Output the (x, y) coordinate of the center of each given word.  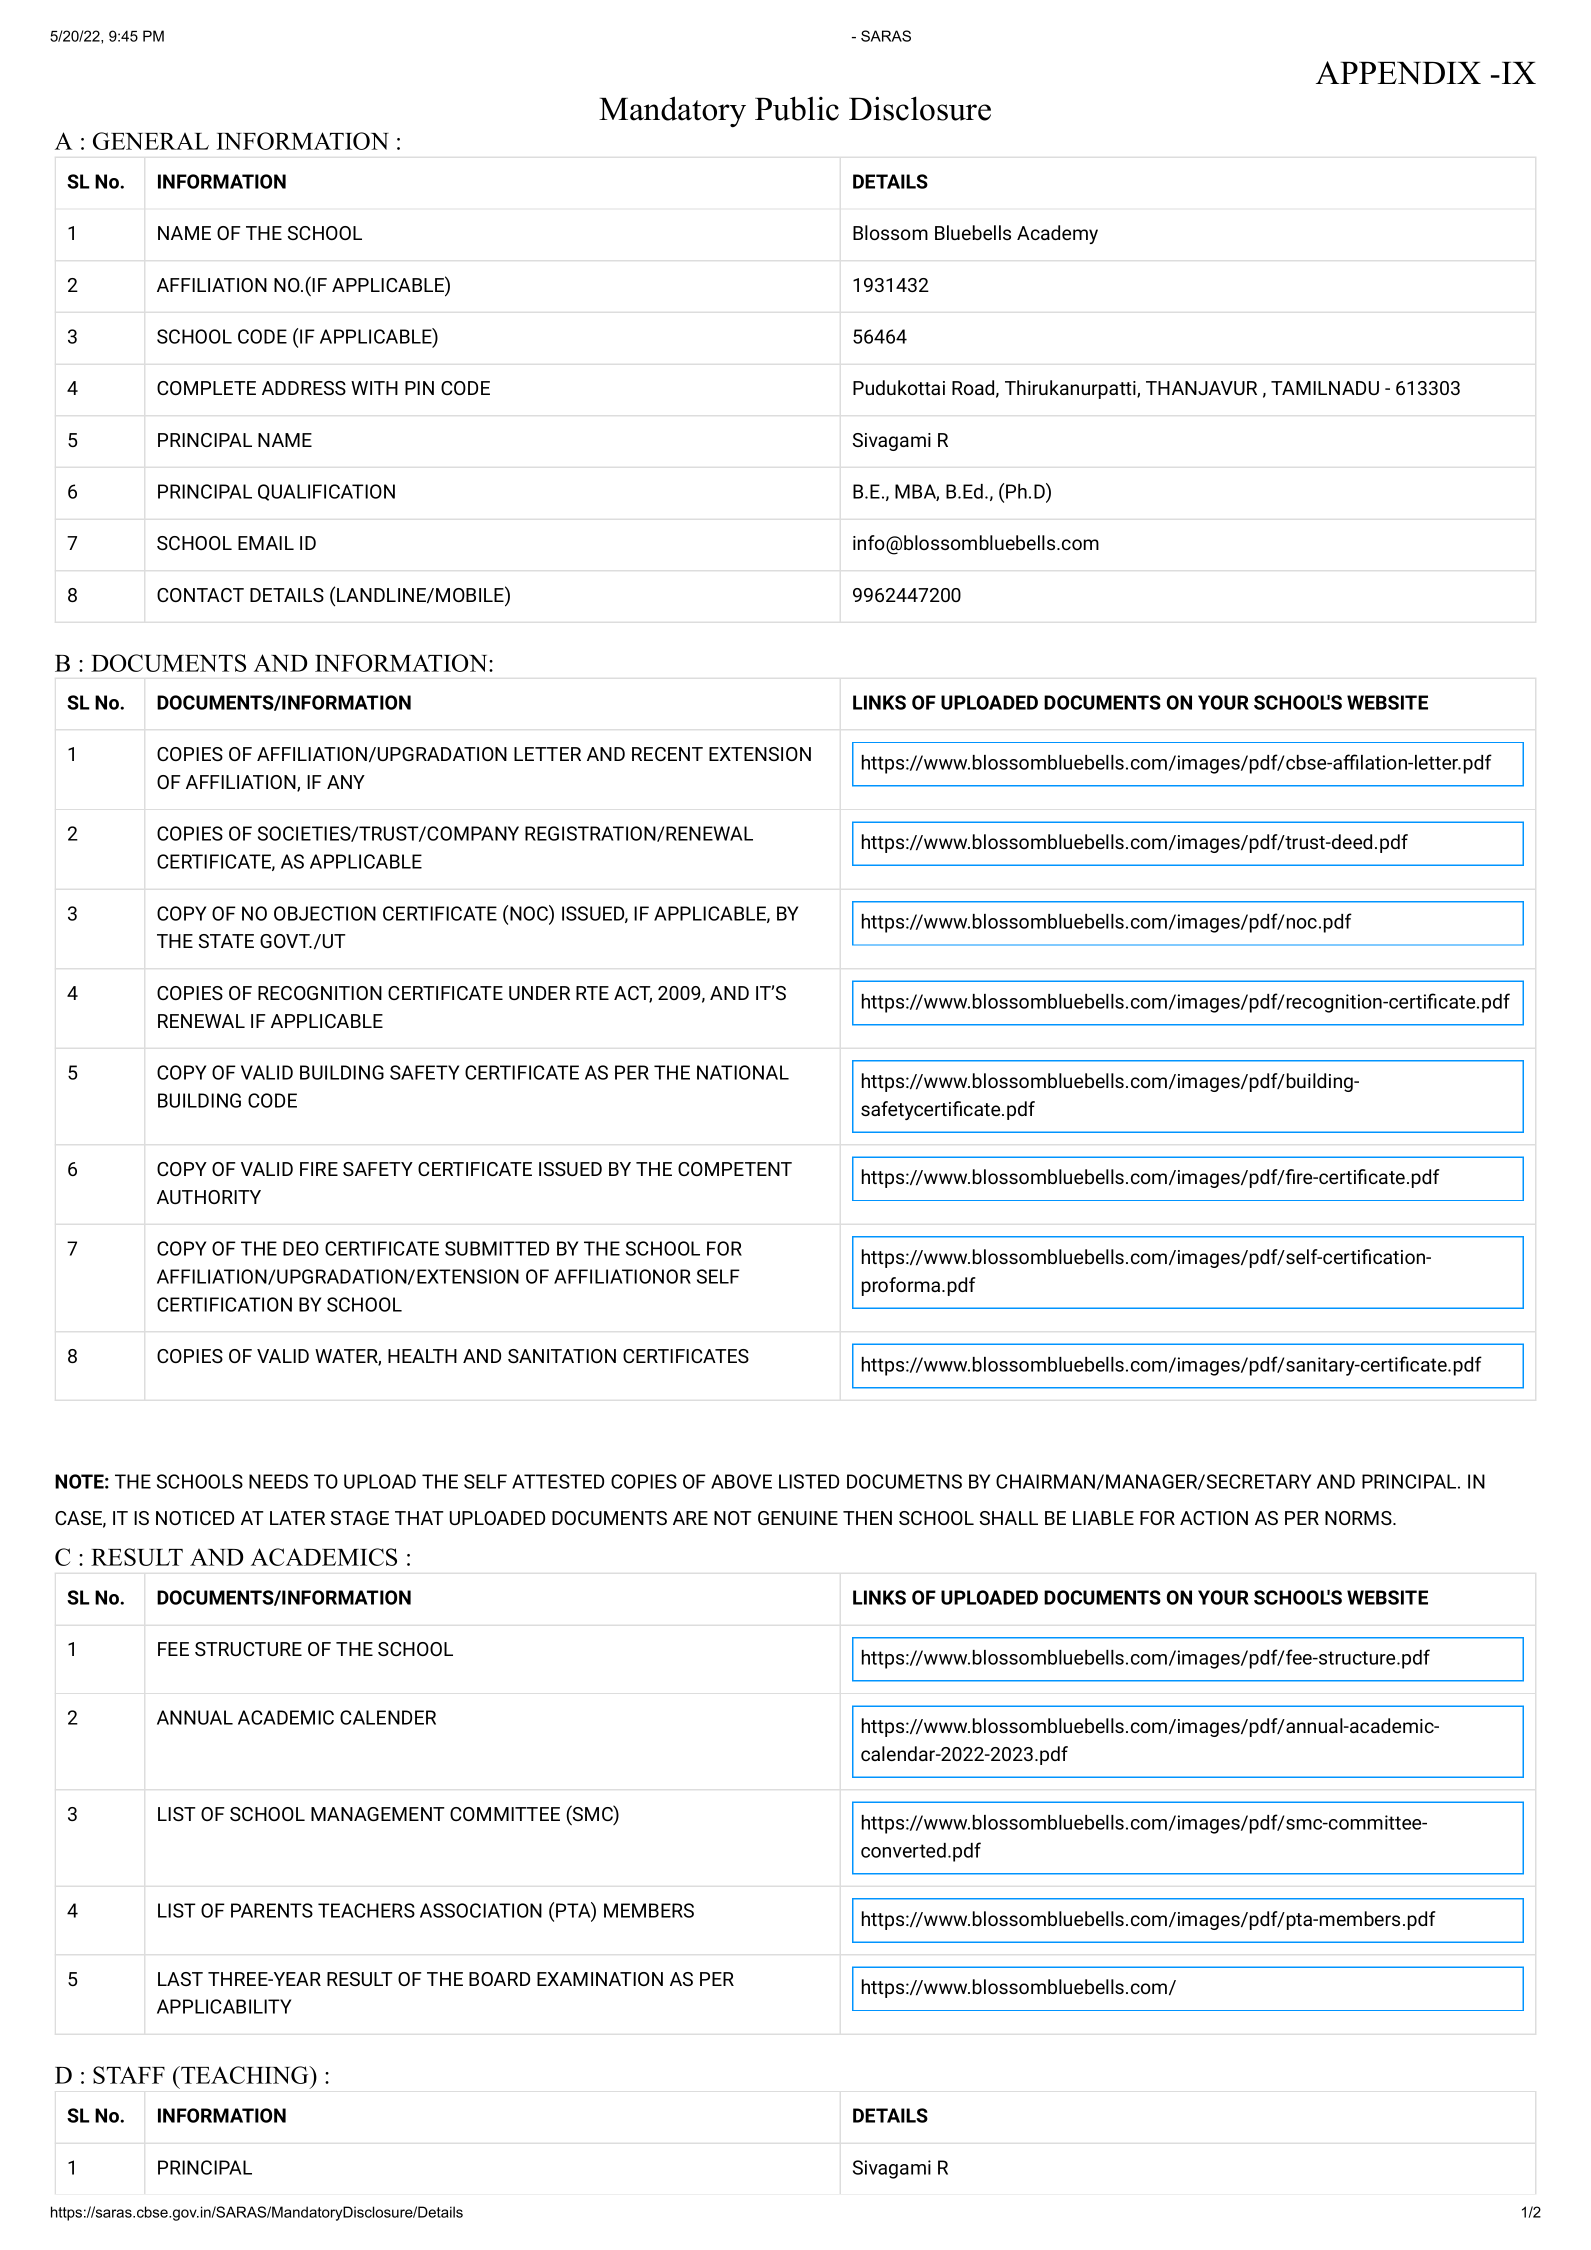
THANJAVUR (1201, 388)
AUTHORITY (209, 1197)
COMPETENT (735, 1169)
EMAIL (266, 543)
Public (797, 108)
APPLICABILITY (224, 2006)
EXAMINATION (600, 1979)
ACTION (1214, 1518)
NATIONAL (743, 1072)
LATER (297, 1518)
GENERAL (151, 141)
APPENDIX (1398, 73)
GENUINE (798, 1518)
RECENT (667, 754)
